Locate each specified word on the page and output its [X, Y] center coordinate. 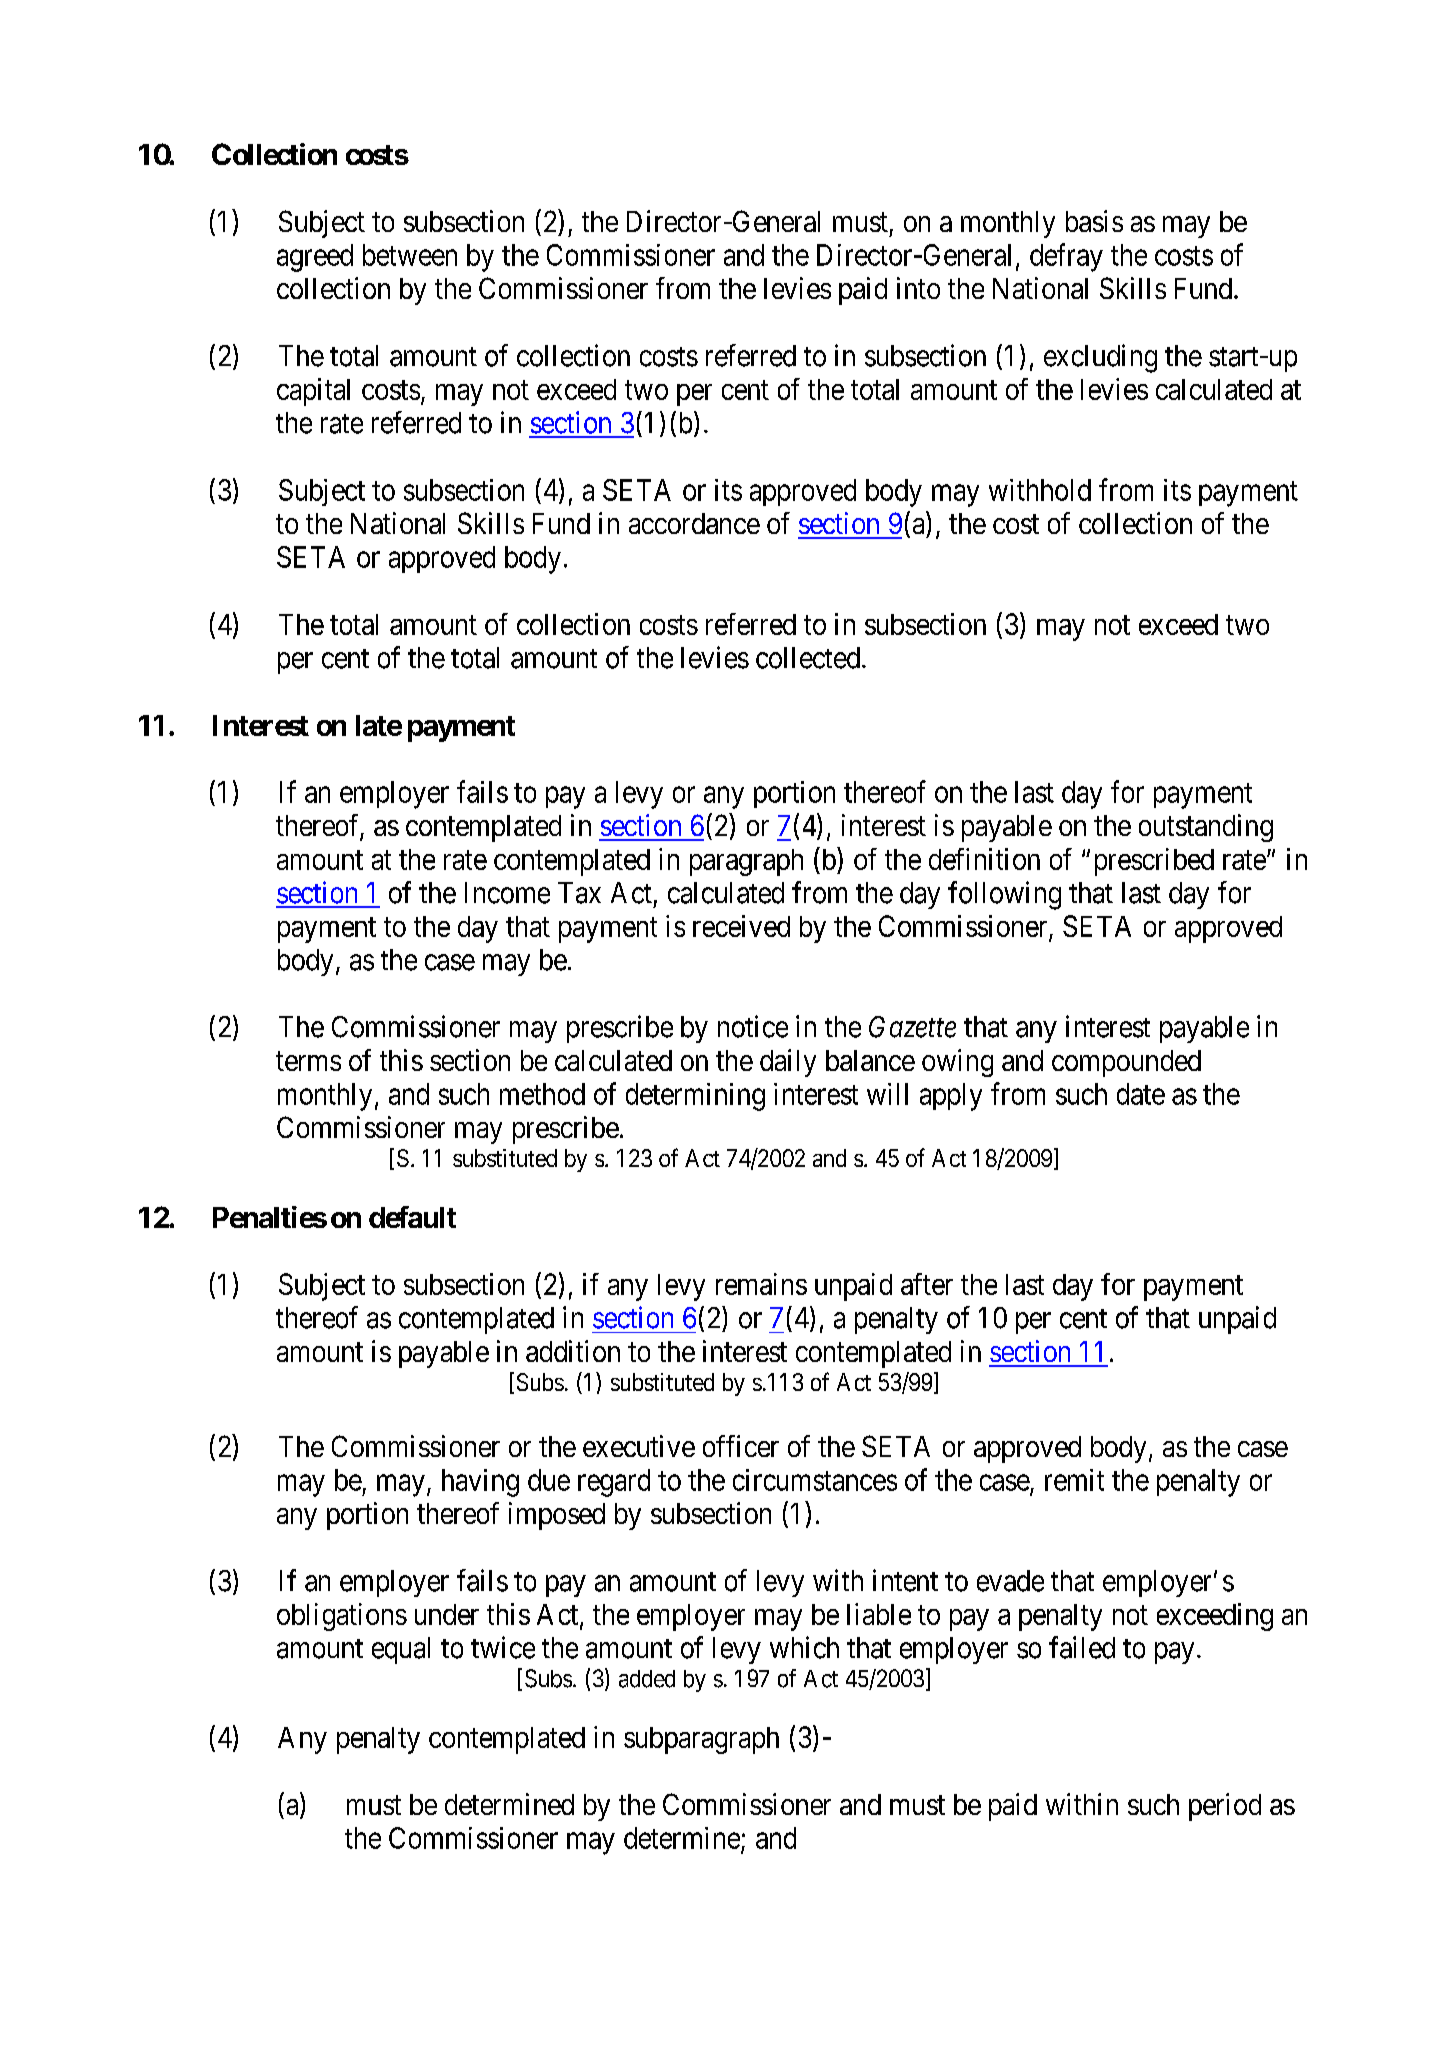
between [410, 255]
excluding [1100, 358]
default [412, 1217]
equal [401, 1650]
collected [808, 658]
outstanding [1206, 828]
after [927, 1284]
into [918, 288]
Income [507, 893]
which [804, 1647]
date [1141, 1094]
